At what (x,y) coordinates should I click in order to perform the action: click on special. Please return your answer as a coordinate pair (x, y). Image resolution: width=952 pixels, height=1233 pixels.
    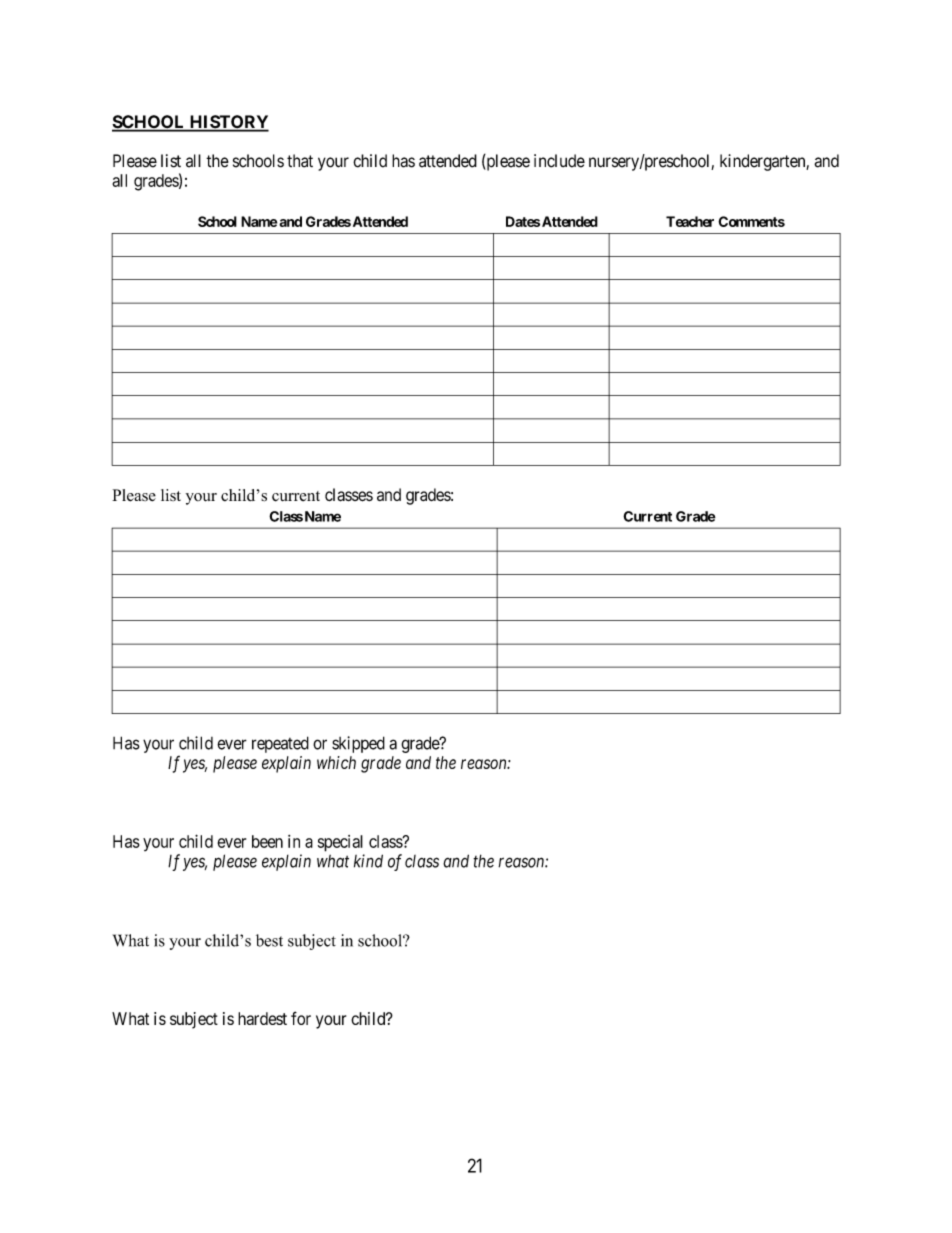
    Looking at the image, I should click on (340, 843).
